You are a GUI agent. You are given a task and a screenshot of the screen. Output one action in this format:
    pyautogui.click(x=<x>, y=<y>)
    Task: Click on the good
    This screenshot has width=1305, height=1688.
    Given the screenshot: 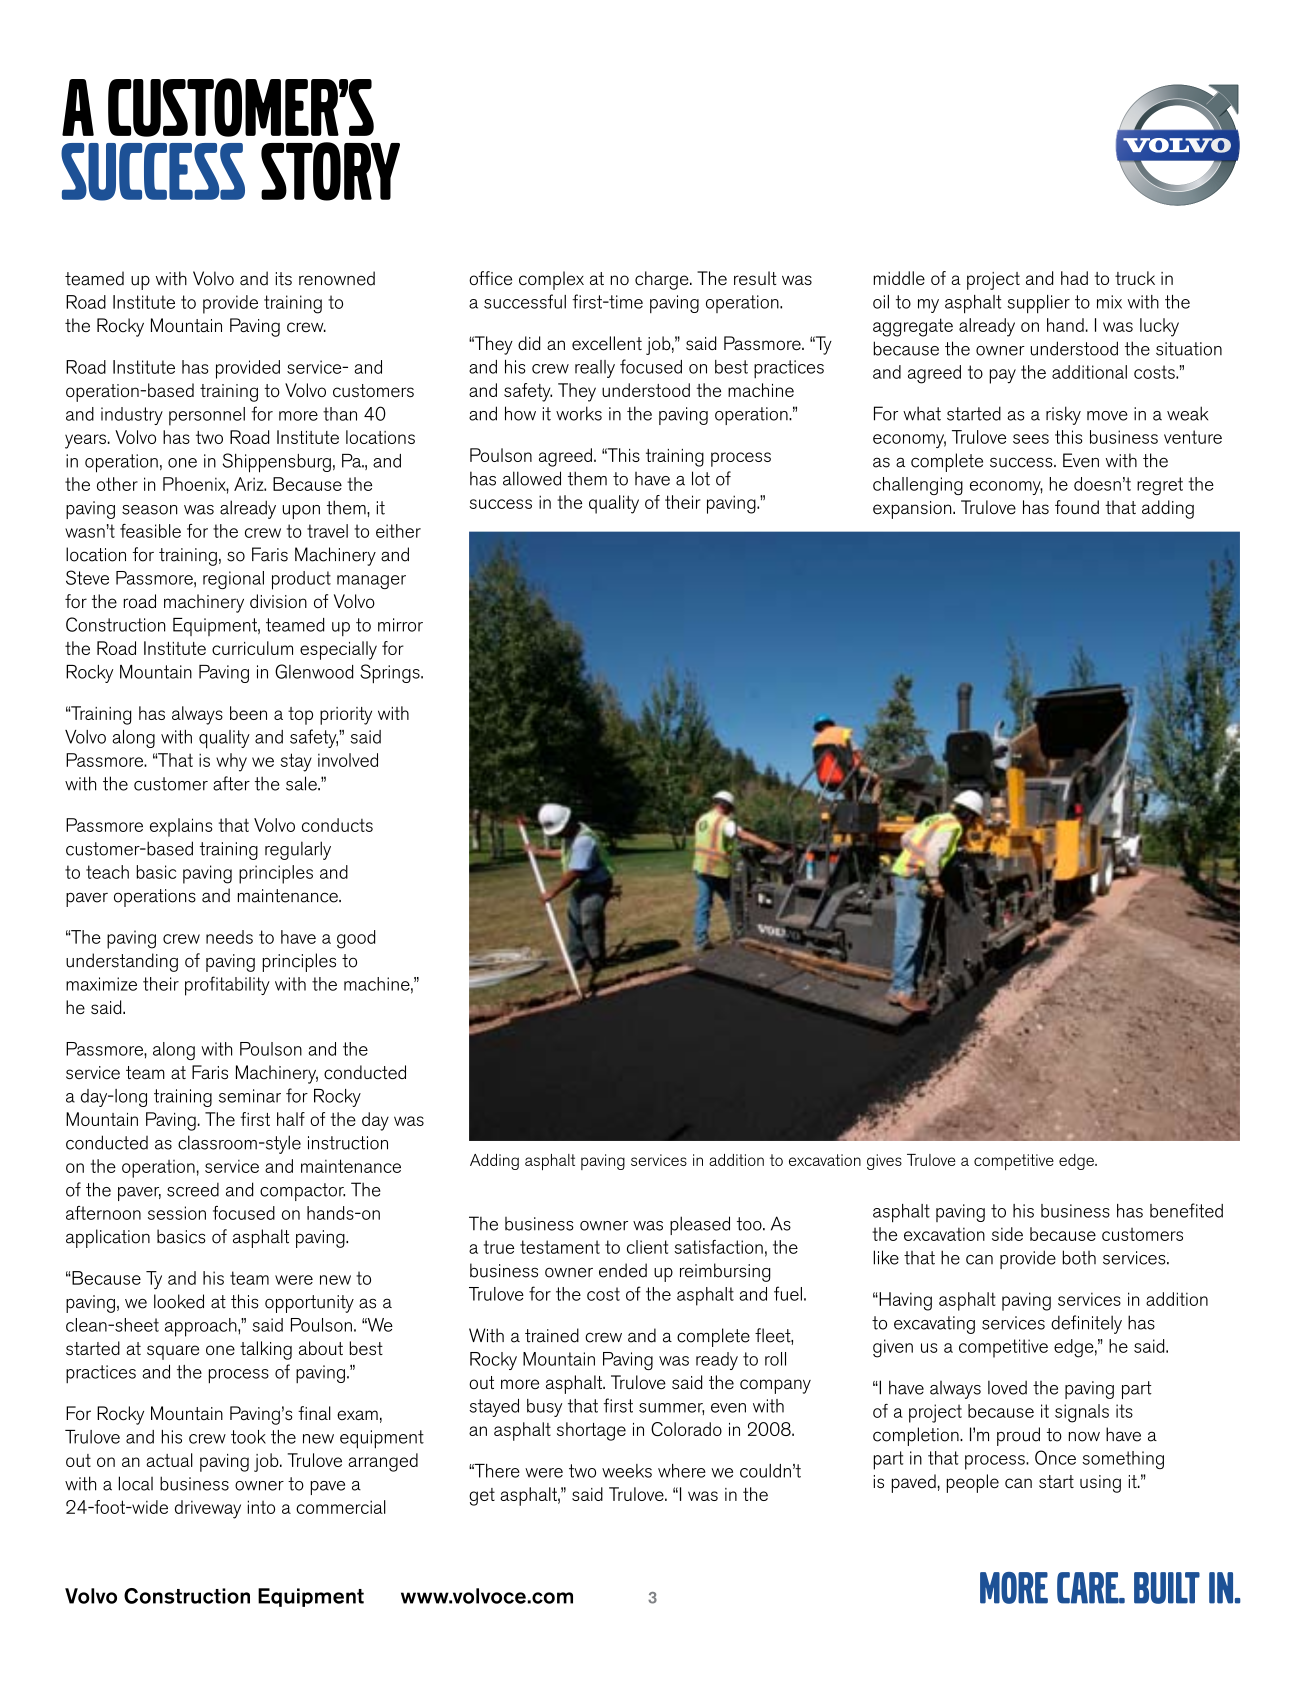 What is the action you would take?
    pyautogui.click(x=356, y=939)
